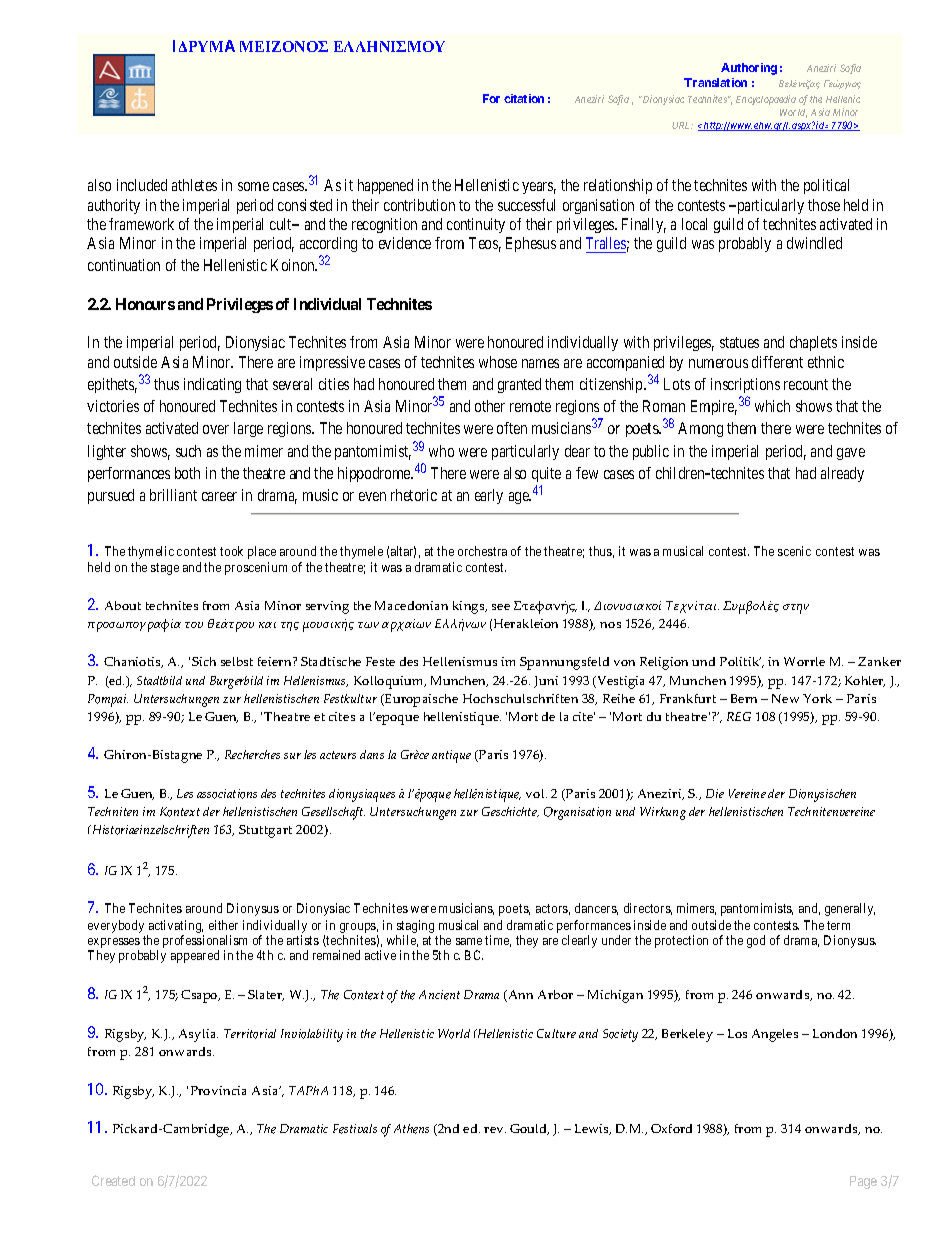 The image size is (952, 1233). Describe the element at coordinates (495, 1130) in the image. I see `rev` at that location.
